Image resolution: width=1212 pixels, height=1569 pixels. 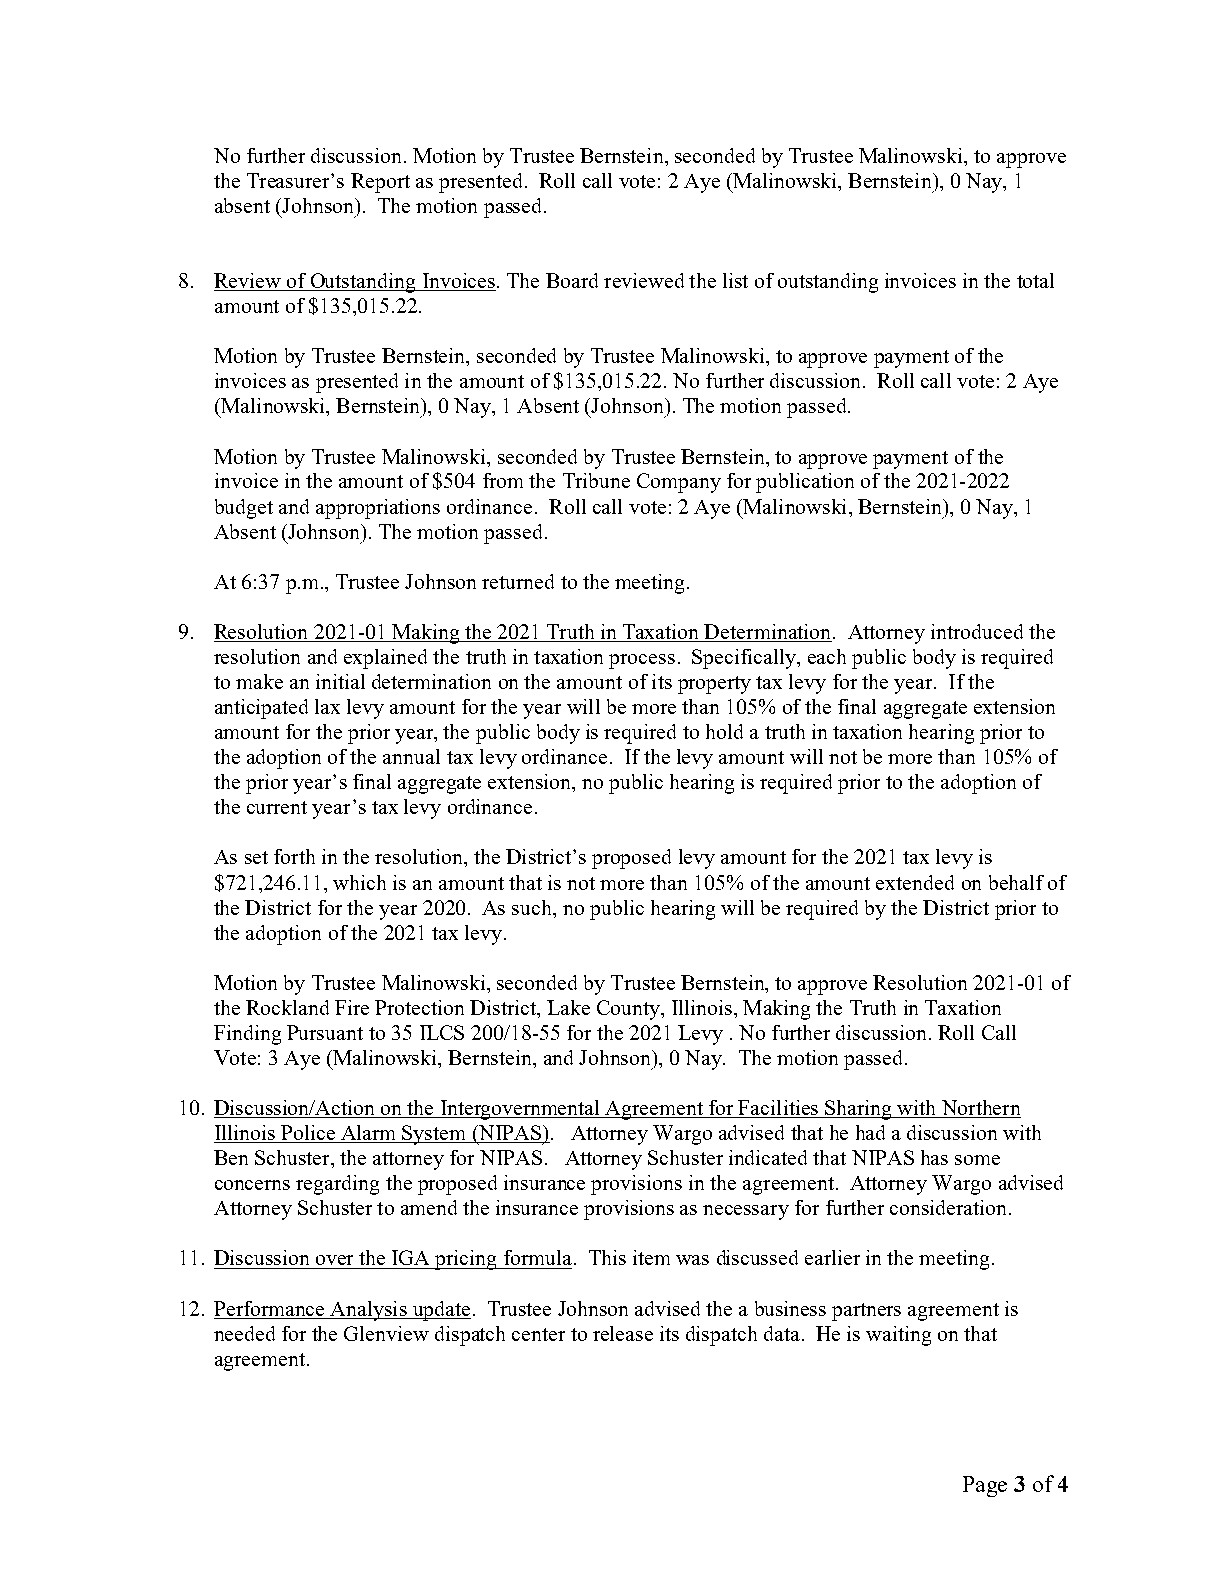 I want to click on Northern, so click(x=980, y=1109).
